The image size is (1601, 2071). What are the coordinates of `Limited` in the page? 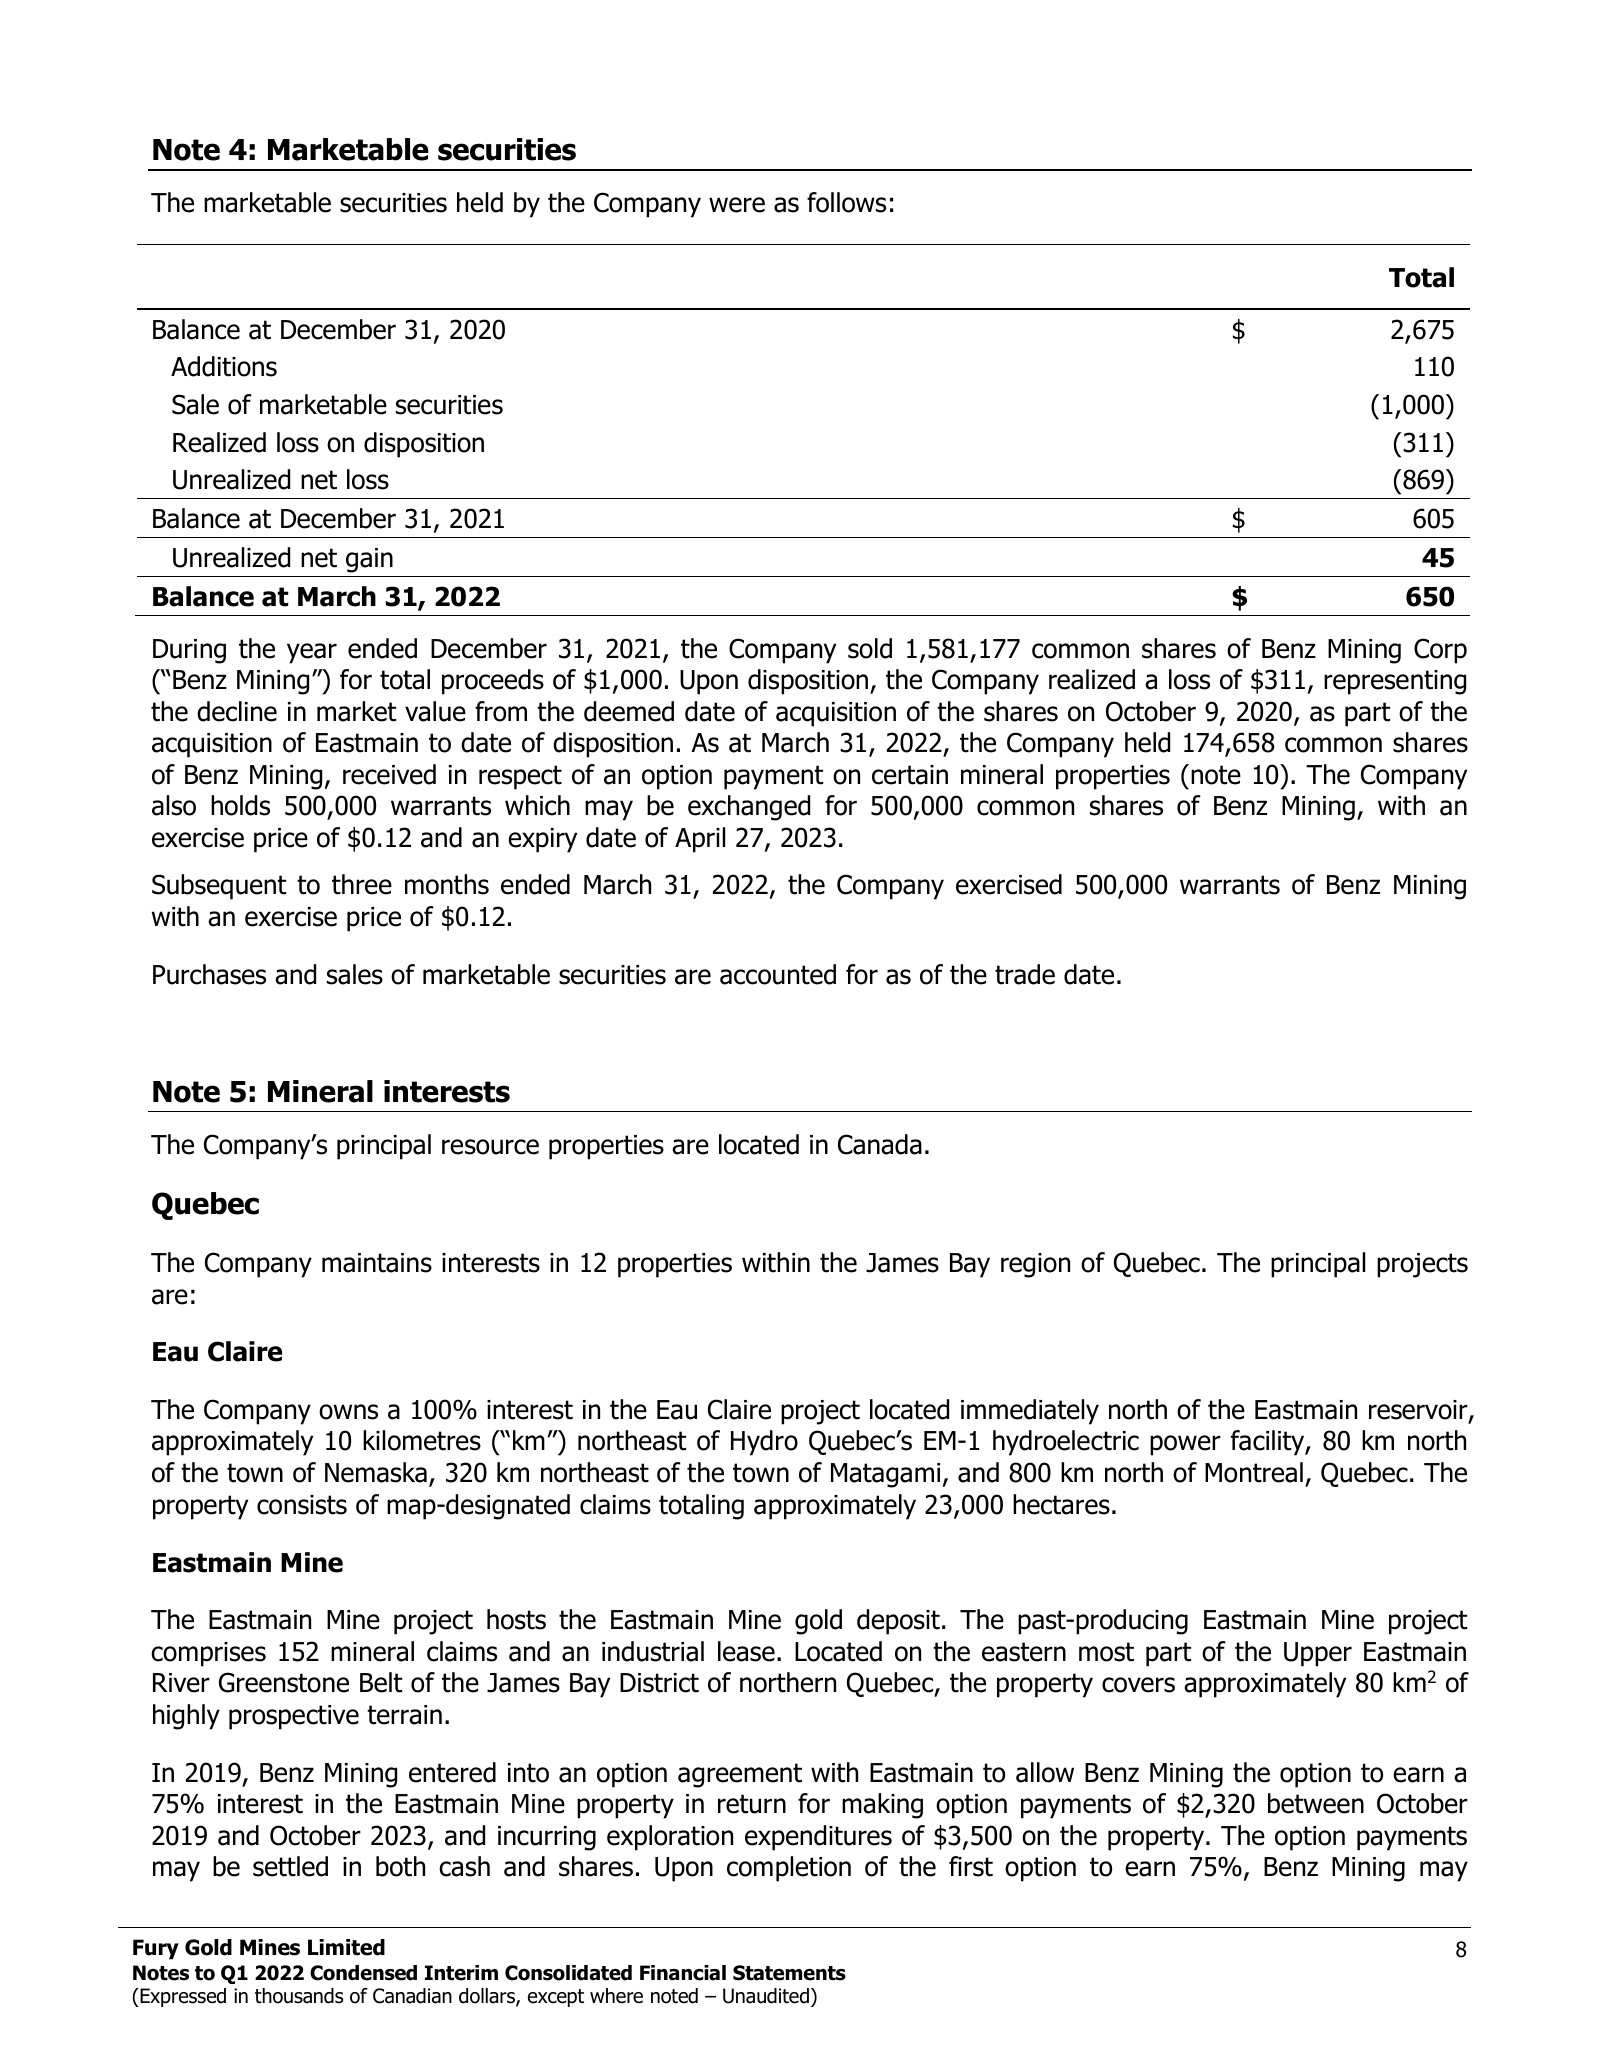 It's located at (346, 1947).
